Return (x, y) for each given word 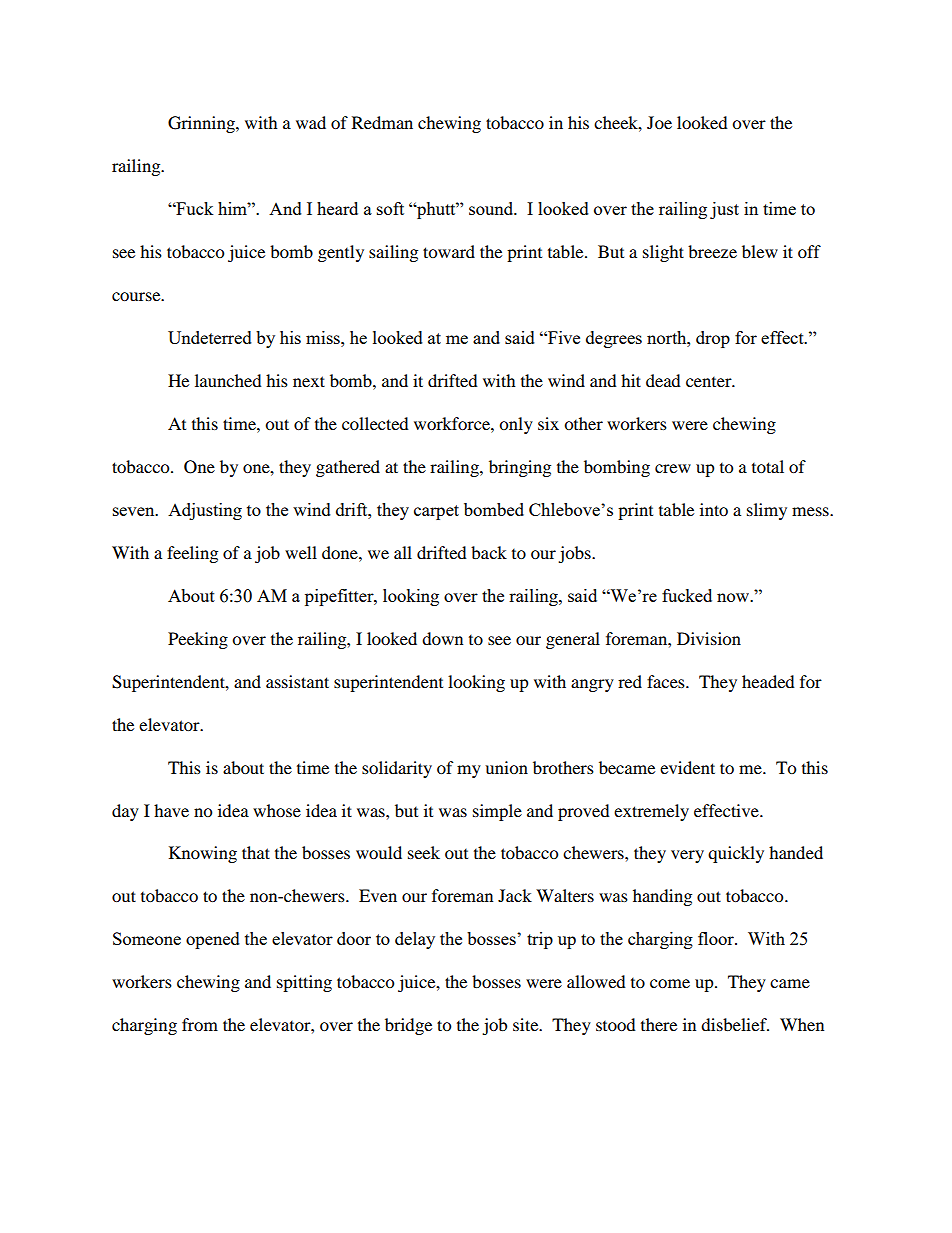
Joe (659, 122)
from (200, 1024)
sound (492, 208)
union (506, 767)
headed (768, 681)
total (768, 466)
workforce (453, 423)
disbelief (735, 1024)
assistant (297, 681)
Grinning (202, 124)
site (527, 1024)
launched (228, 380)
